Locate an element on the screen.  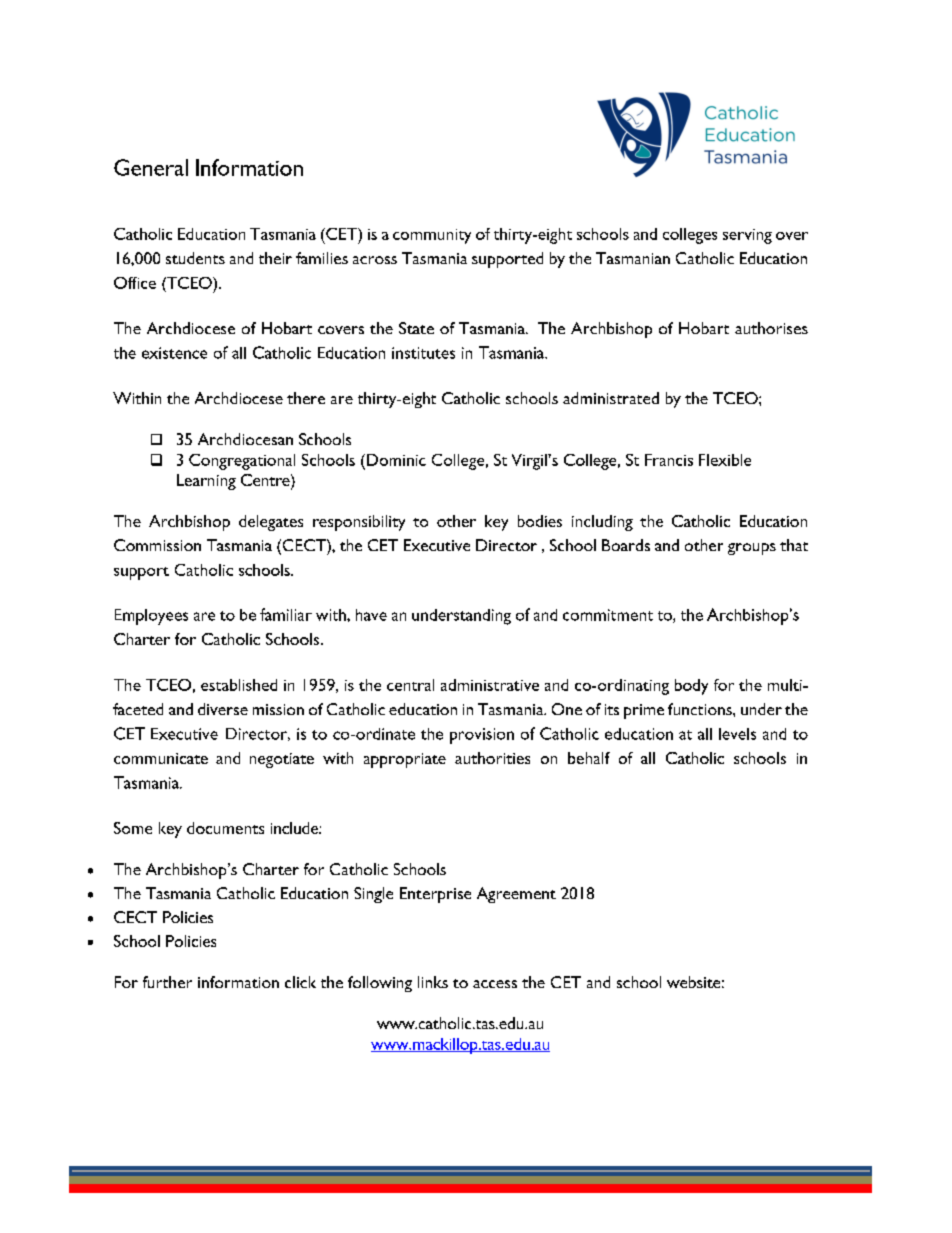
Dominic is located at coordinates (396, 460).
